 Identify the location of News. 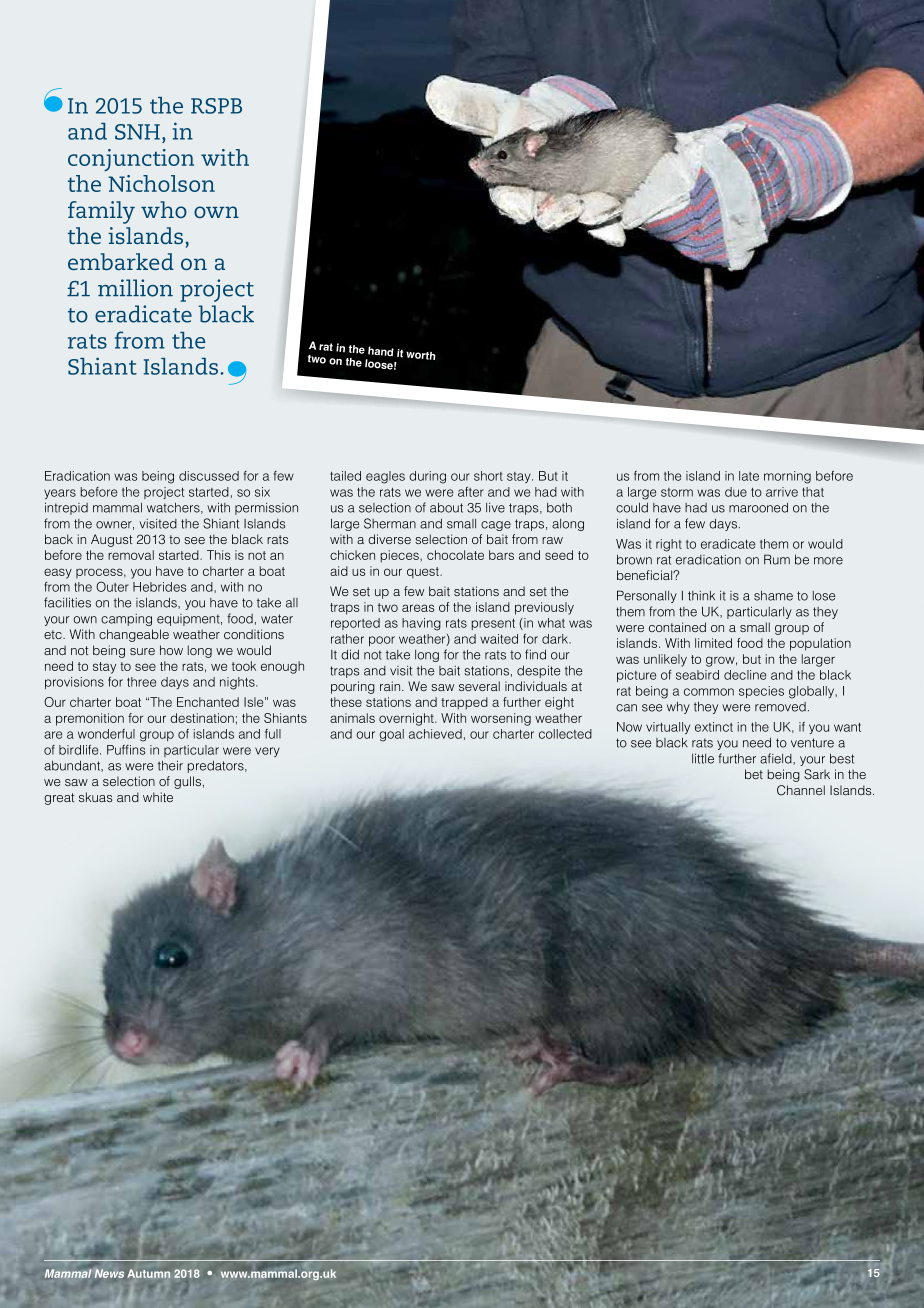
(109, 1273).
